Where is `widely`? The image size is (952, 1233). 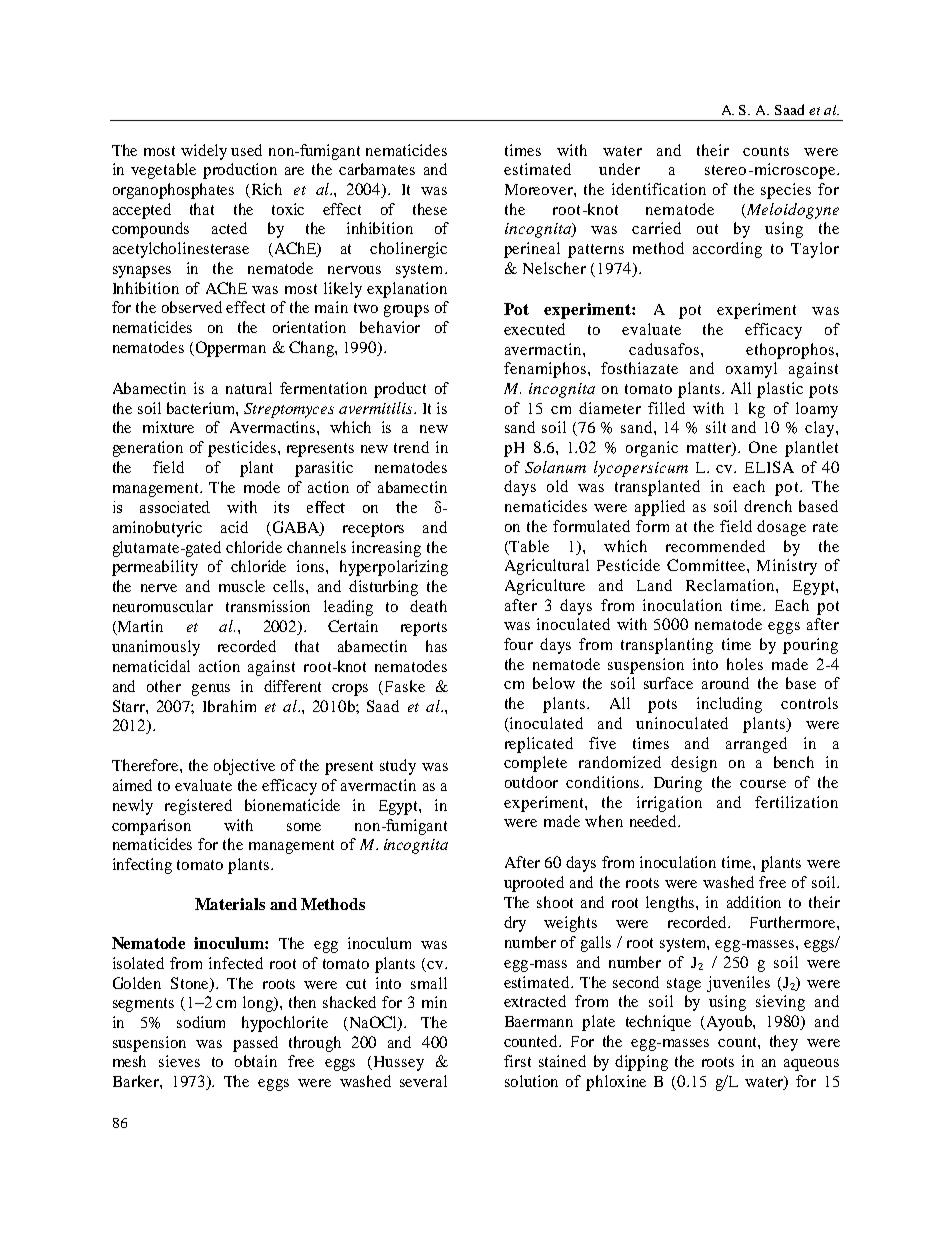 widely is located at coordinates (204, 152).
